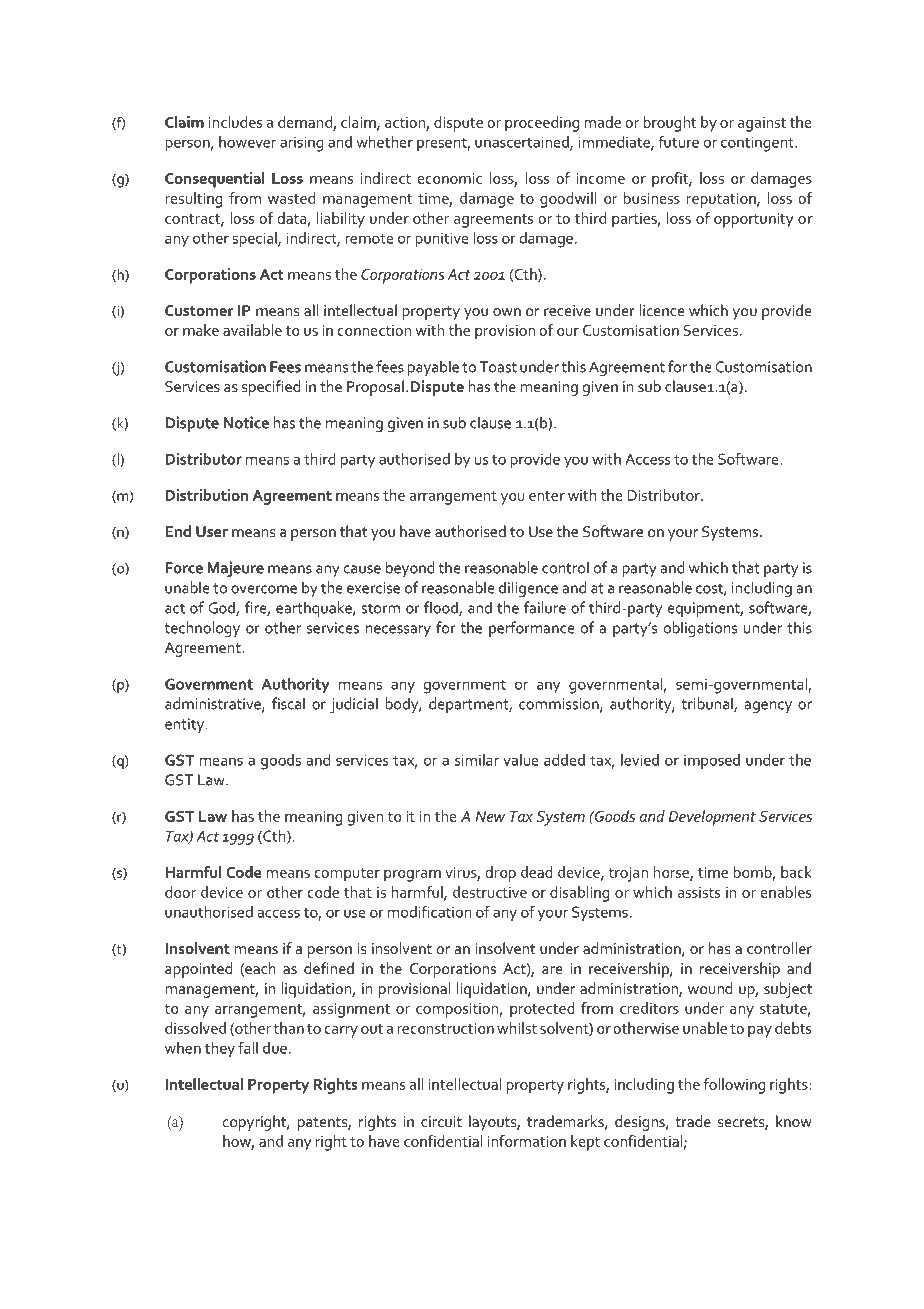 This page has height=1309, width=924. Describe the element at coordinates (449, 178) in the page. I see `economic` at that location.
